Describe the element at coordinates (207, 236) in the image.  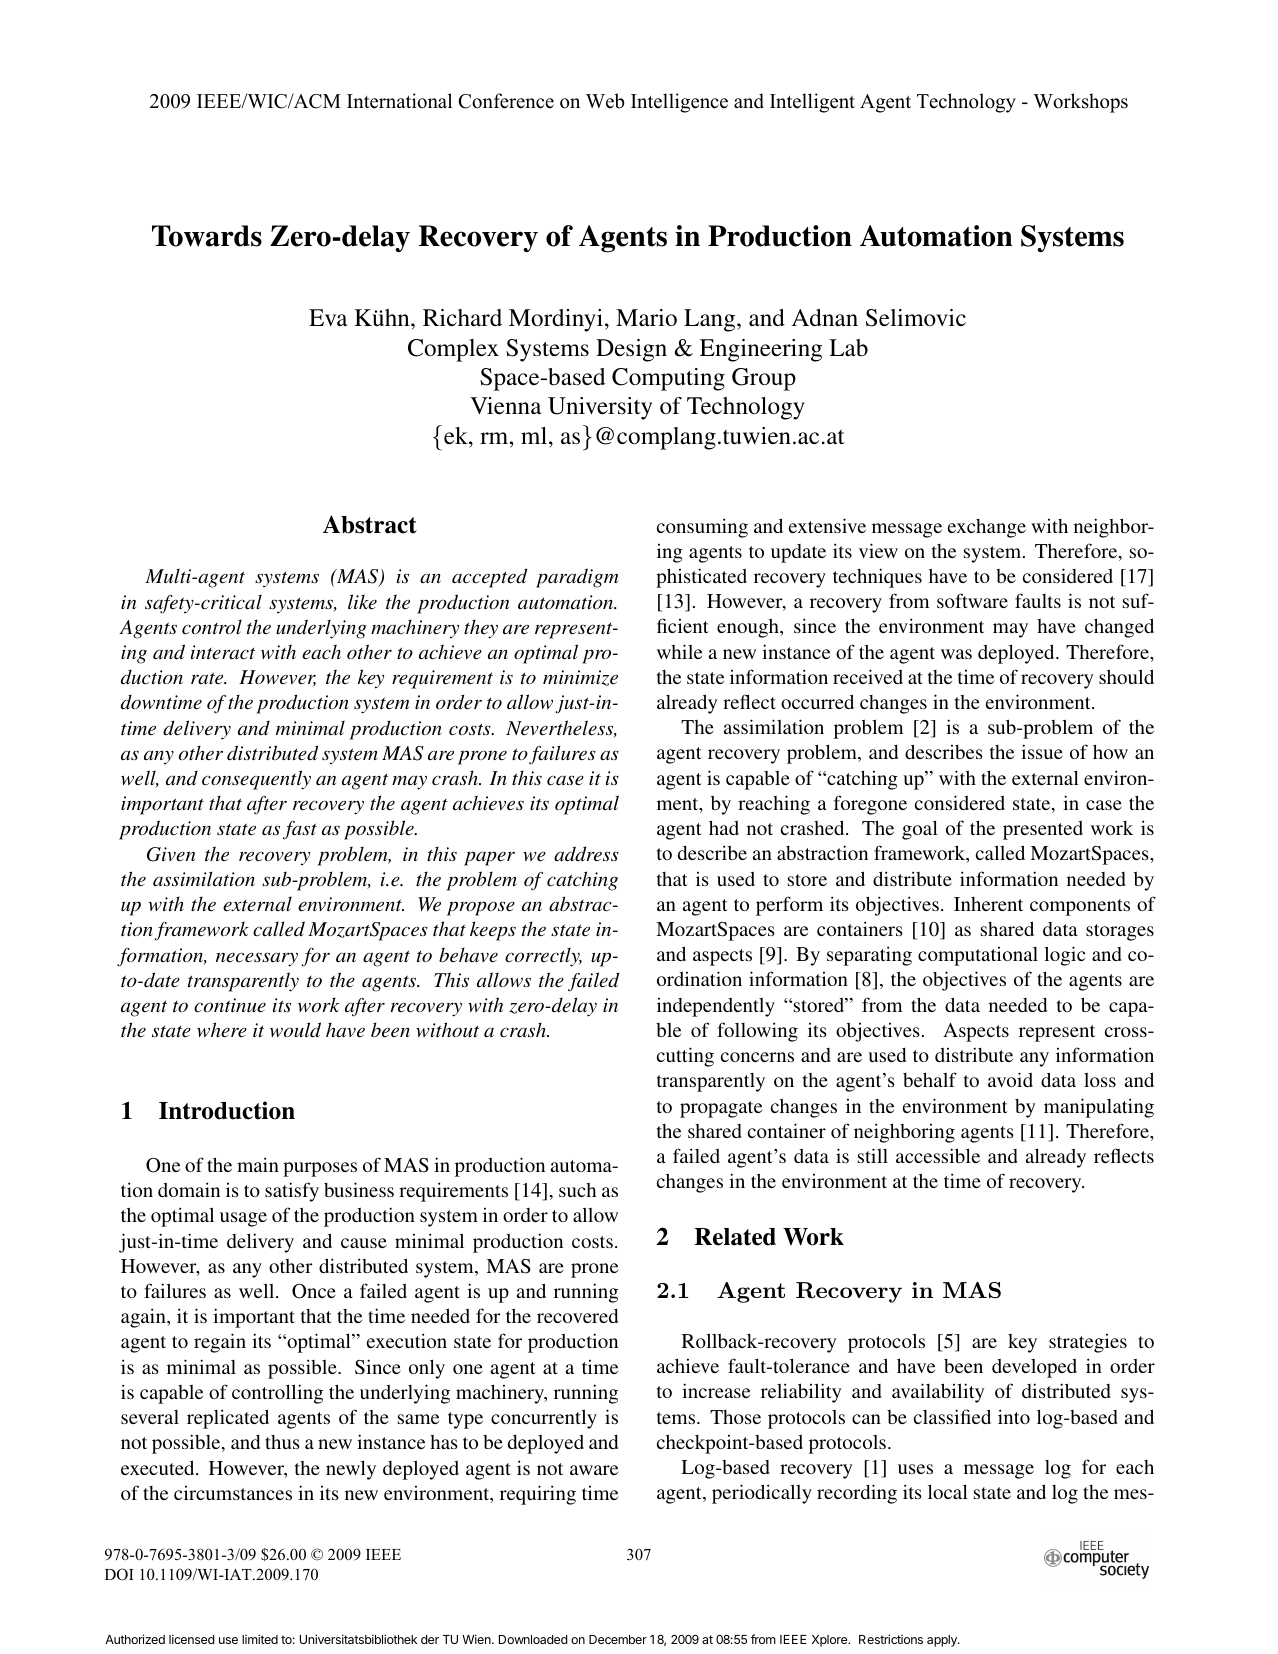
I see `Towards` at that location.
